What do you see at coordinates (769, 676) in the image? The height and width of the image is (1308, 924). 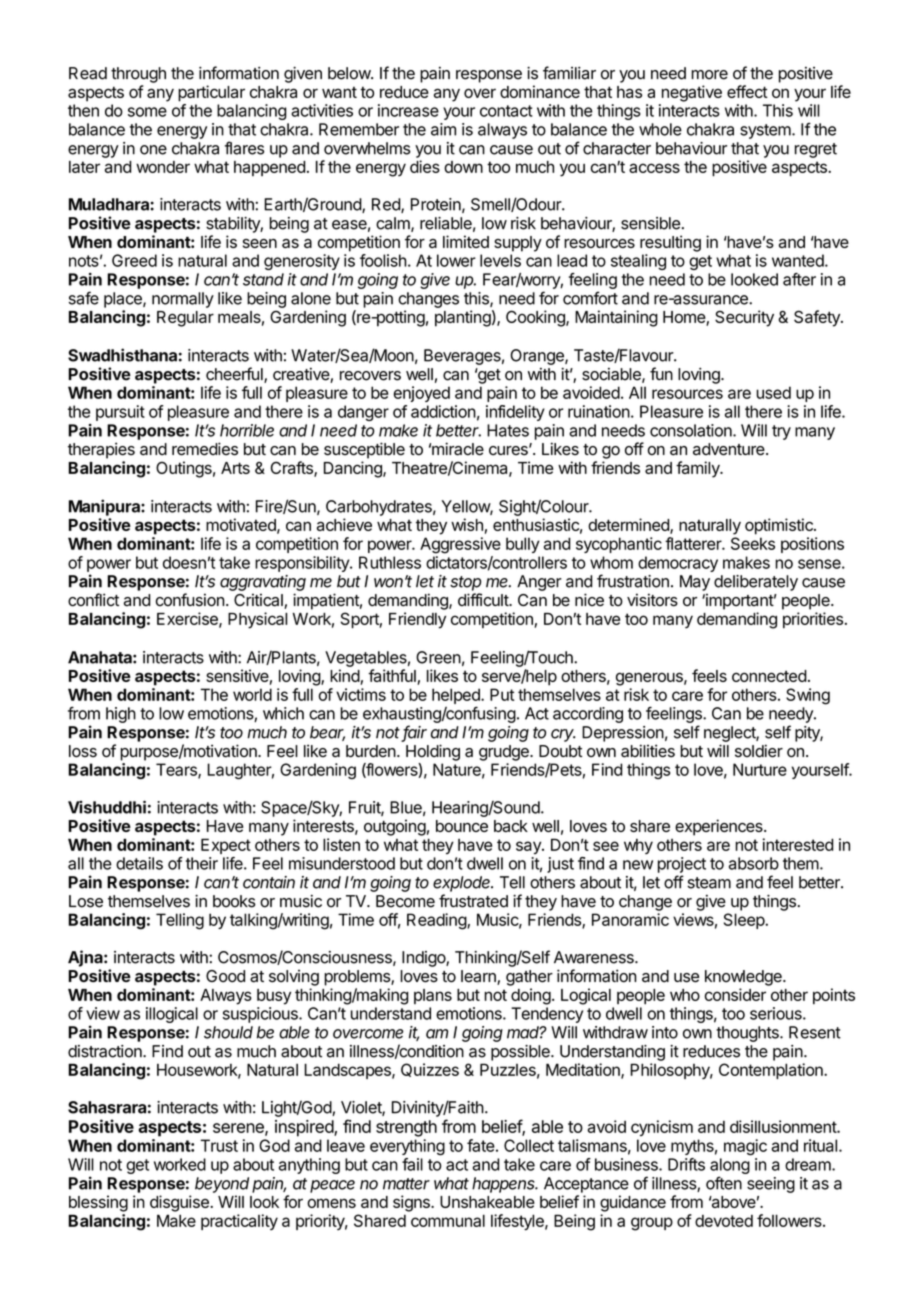 I see `connected` at bounding box center [769, 676].
